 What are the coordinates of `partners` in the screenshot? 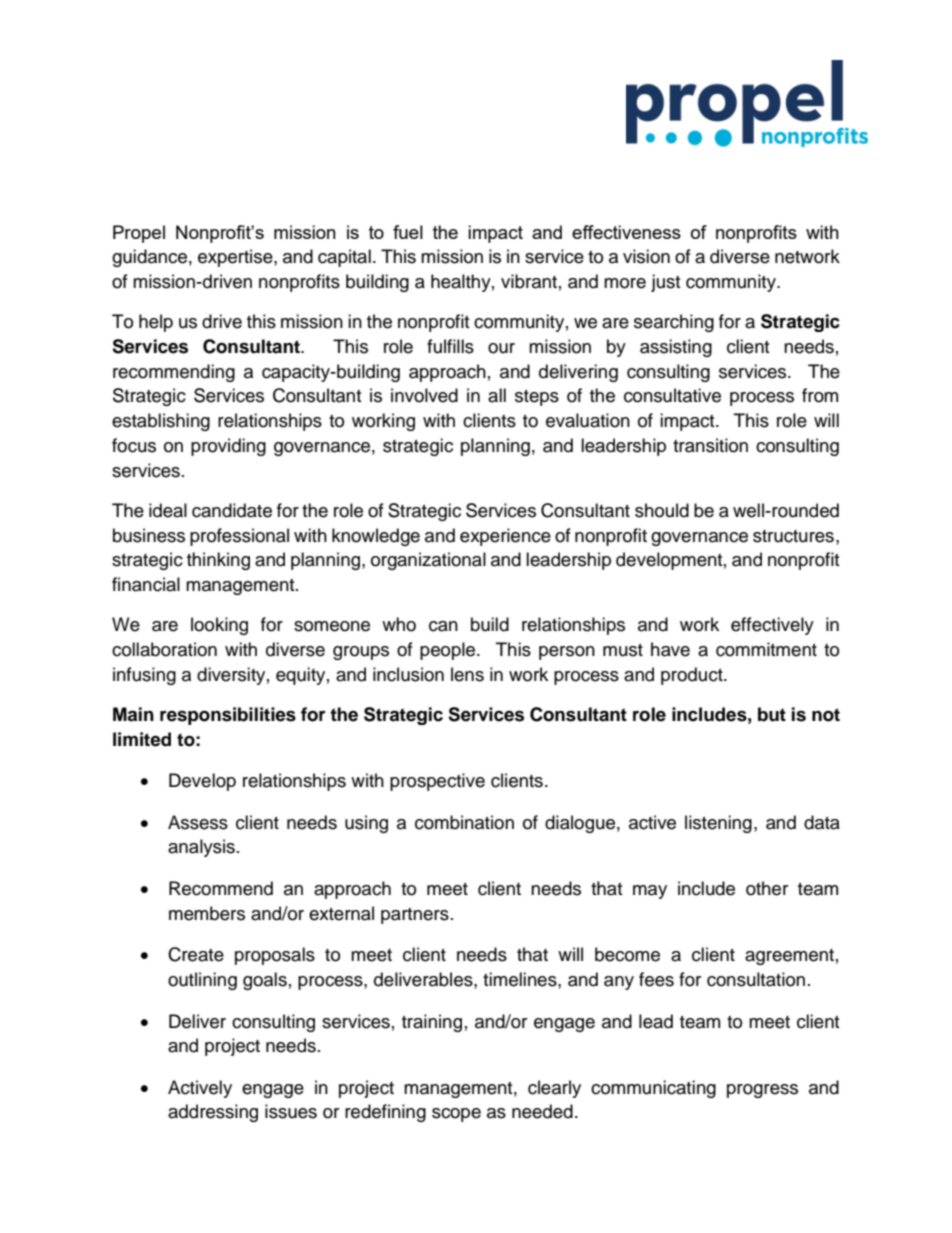 It's located at (415, 916).
